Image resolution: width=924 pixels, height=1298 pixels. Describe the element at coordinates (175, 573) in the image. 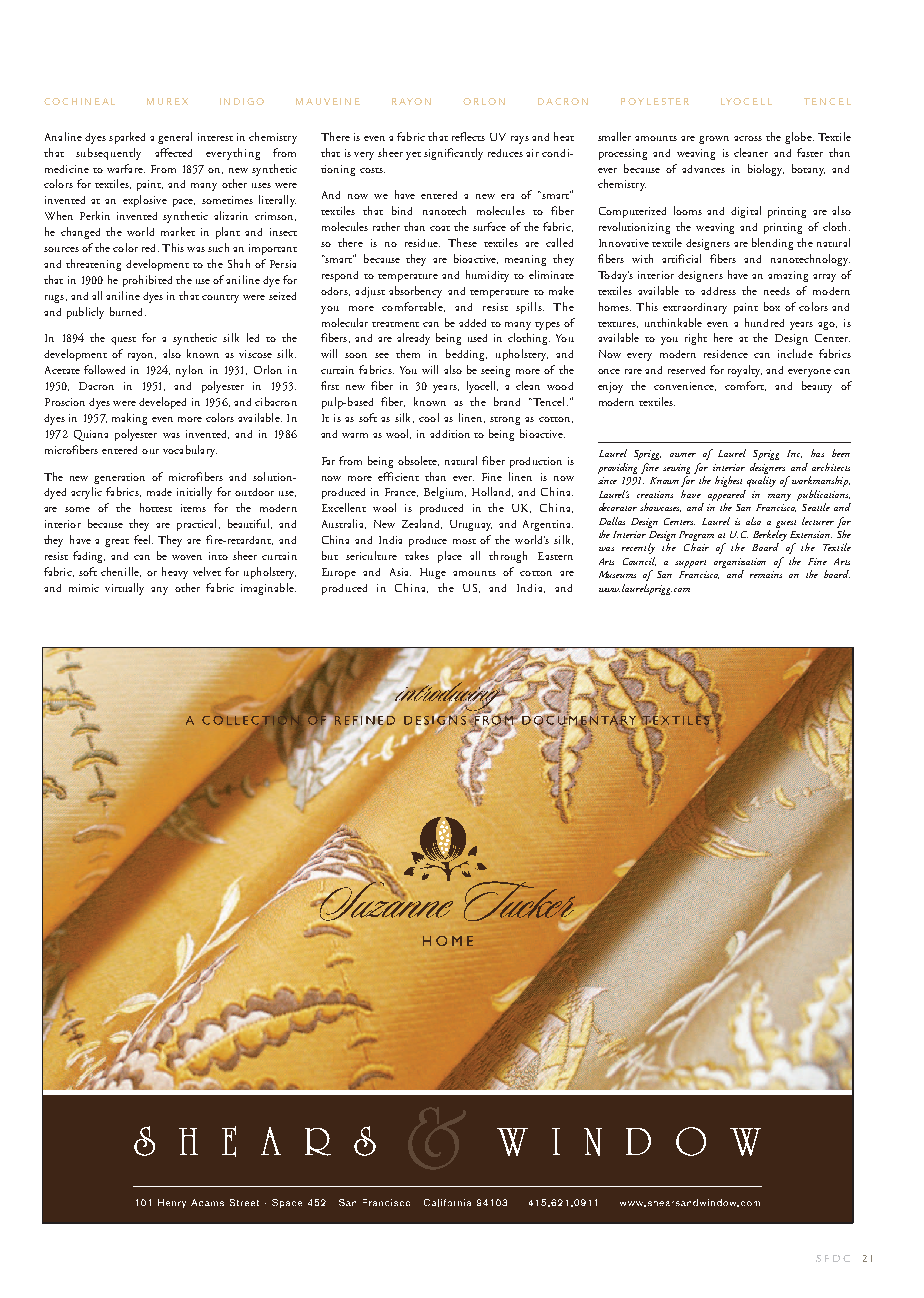

I see `heavy` at that location.
